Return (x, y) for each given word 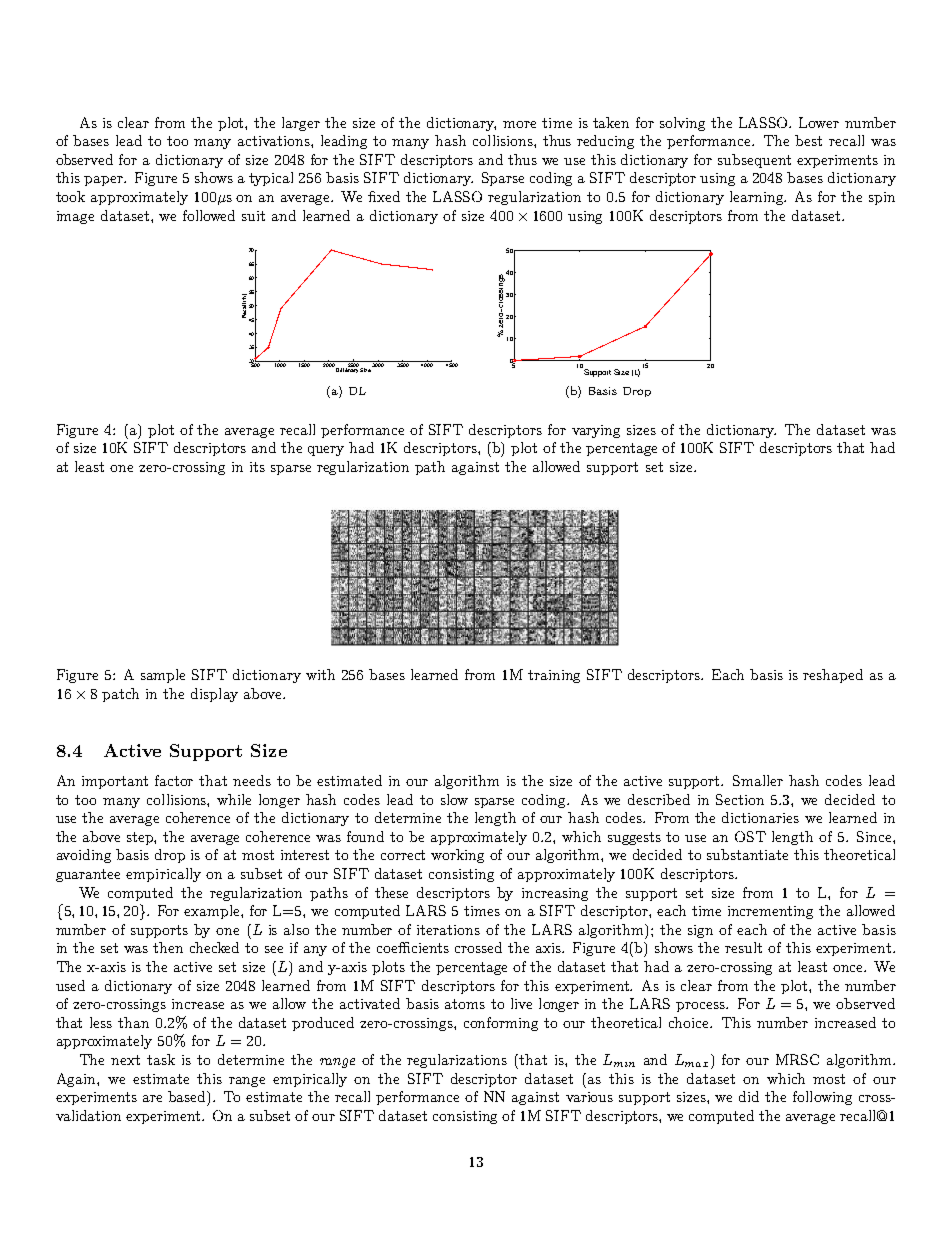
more (519, 124)
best (808, 140)
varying (596, 431)
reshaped (833, 676)
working (457, 856)
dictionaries (760, 817)
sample (163, 676)
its (257, 467)
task (161, 1059)
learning (758, 198)
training (554, 676)
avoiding (84, 856)
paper (105, 181)
